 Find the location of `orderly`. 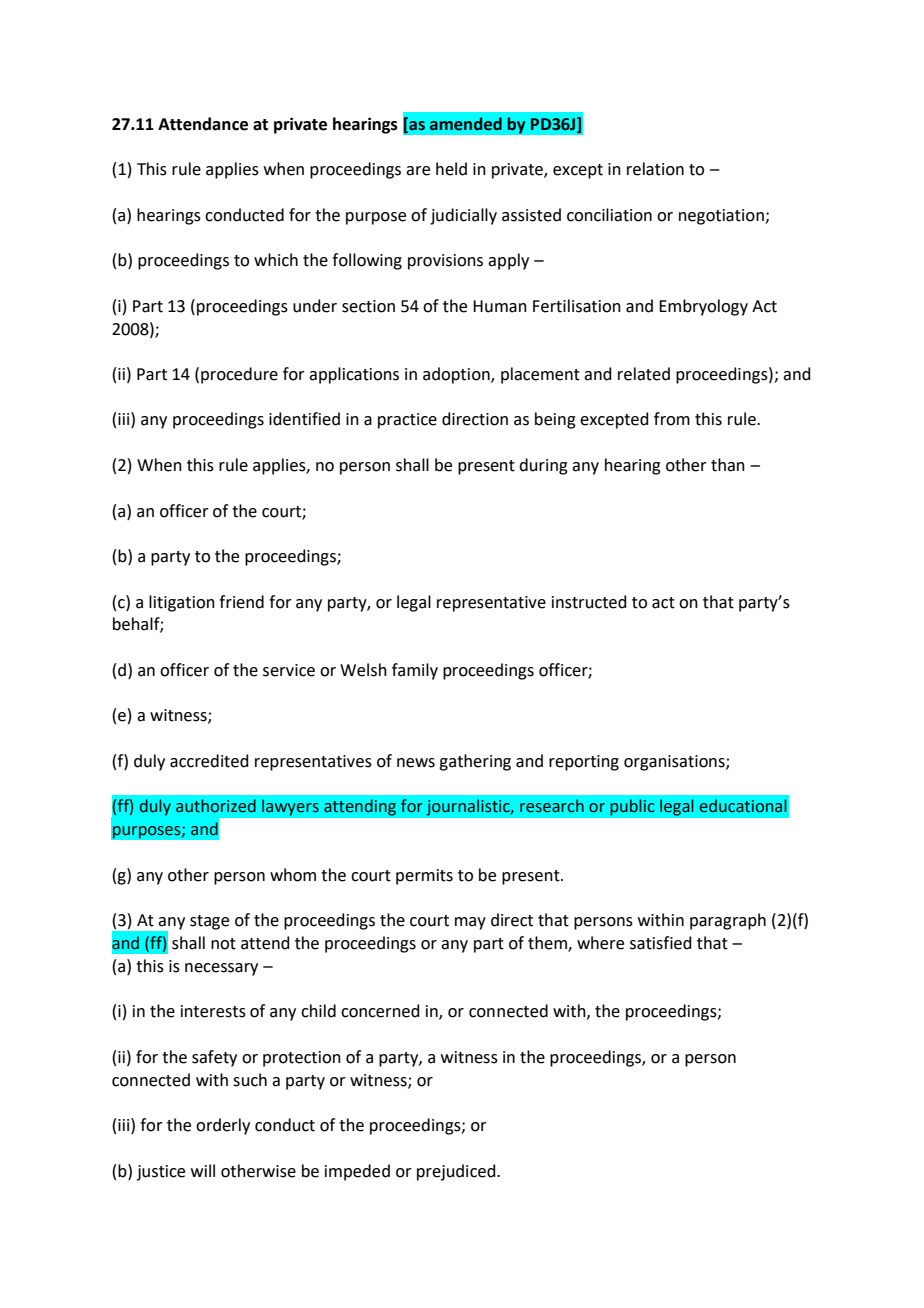

orderly is located at coordinates (223, 1126).
